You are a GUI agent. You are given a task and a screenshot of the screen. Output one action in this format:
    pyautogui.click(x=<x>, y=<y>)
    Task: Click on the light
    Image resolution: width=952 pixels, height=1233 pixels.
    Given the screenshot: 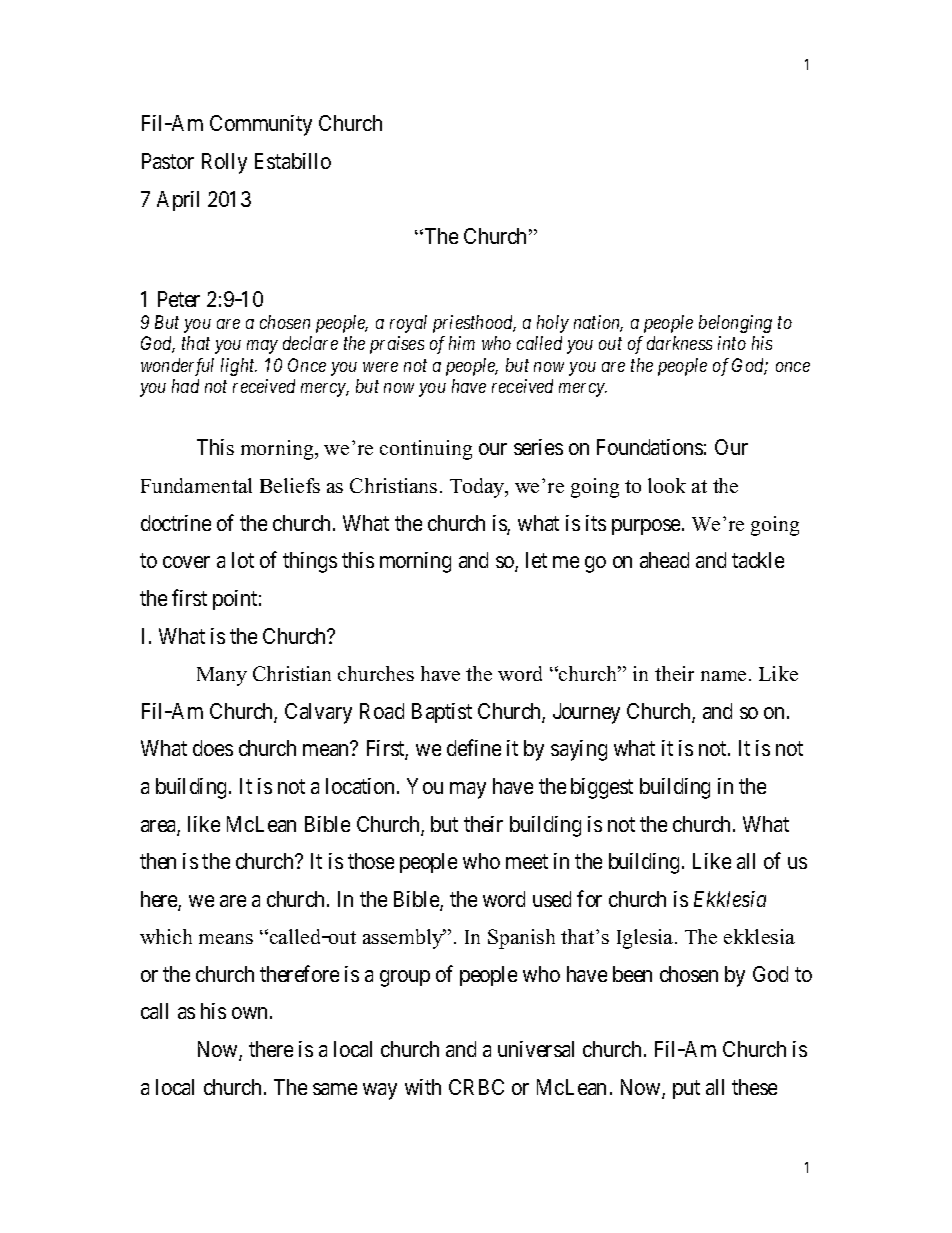 What is the action you would take?
    pyautogui.click(x=239, y=367)
